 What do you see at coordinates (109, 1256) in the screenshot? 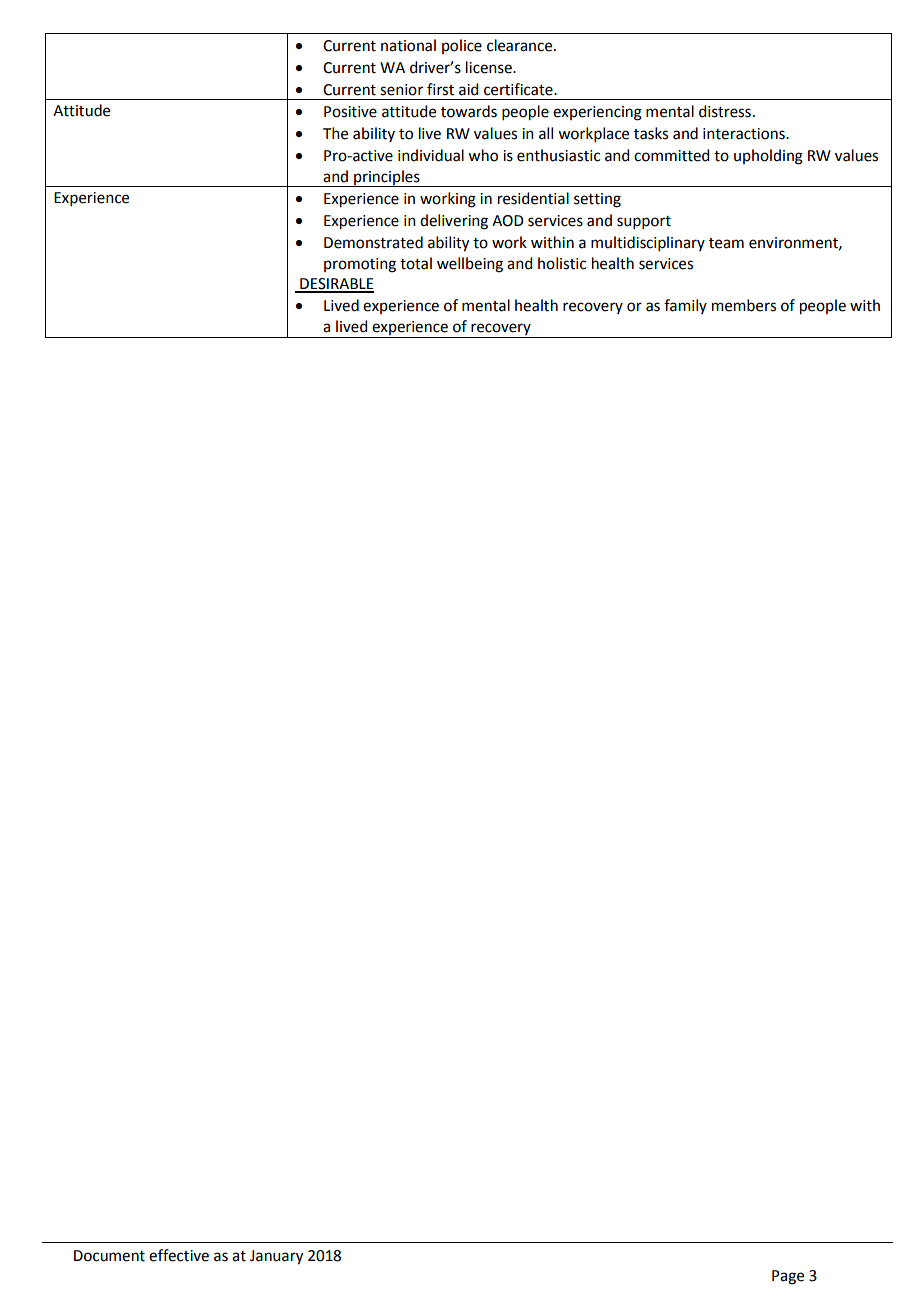
I see `Document` at bounding box center [109, 1256].
